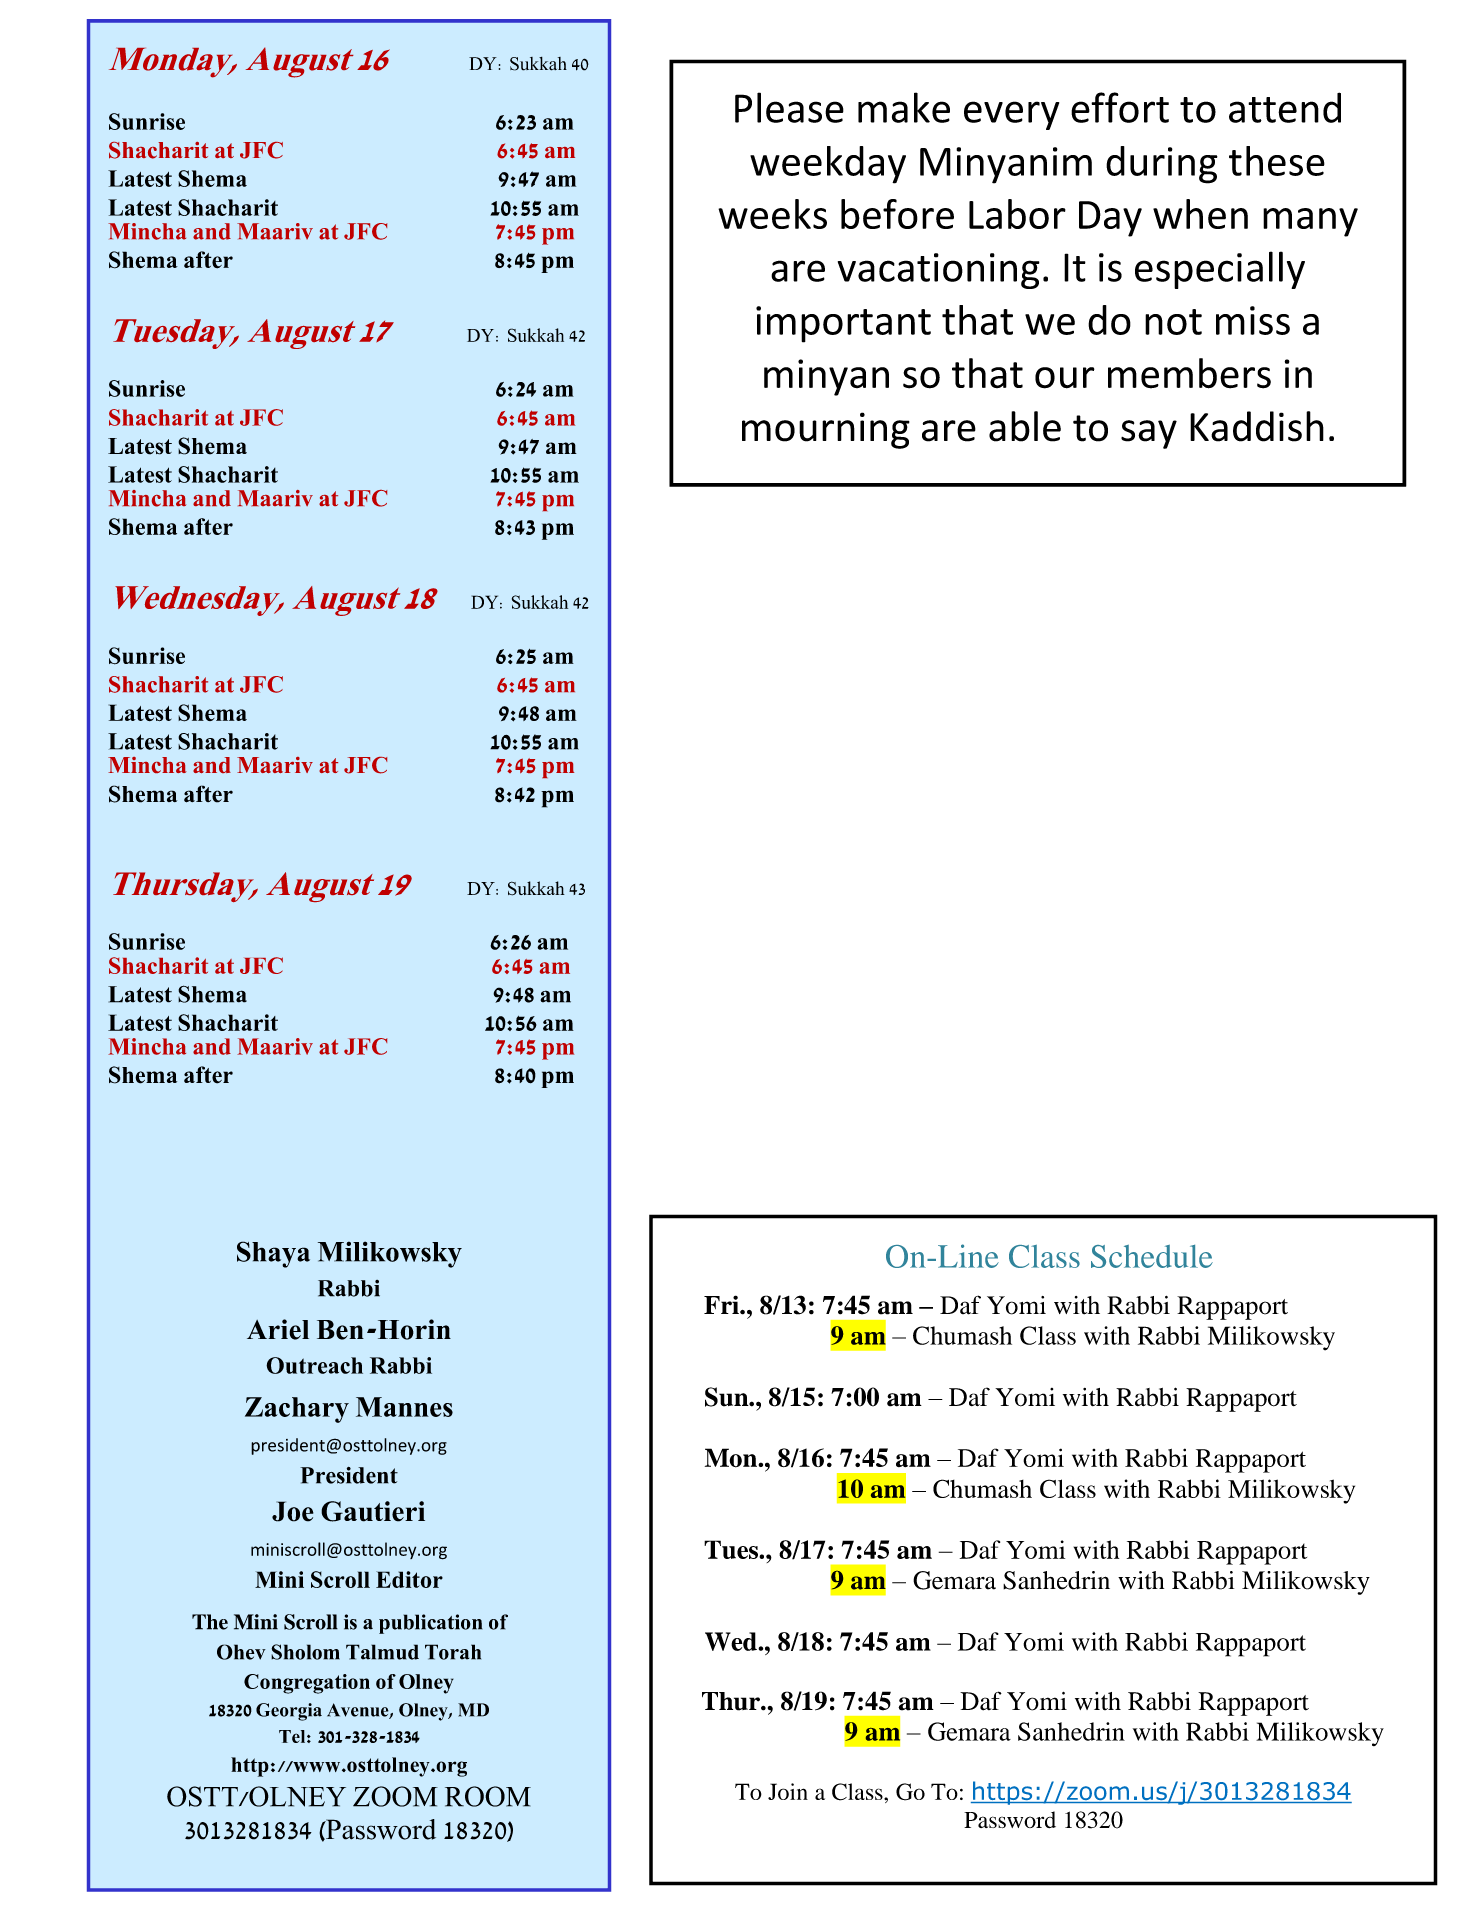  What do you see at coordinates (1149, 434) in the screenshot?
I see `say` at bounding box center [1149, 434].
